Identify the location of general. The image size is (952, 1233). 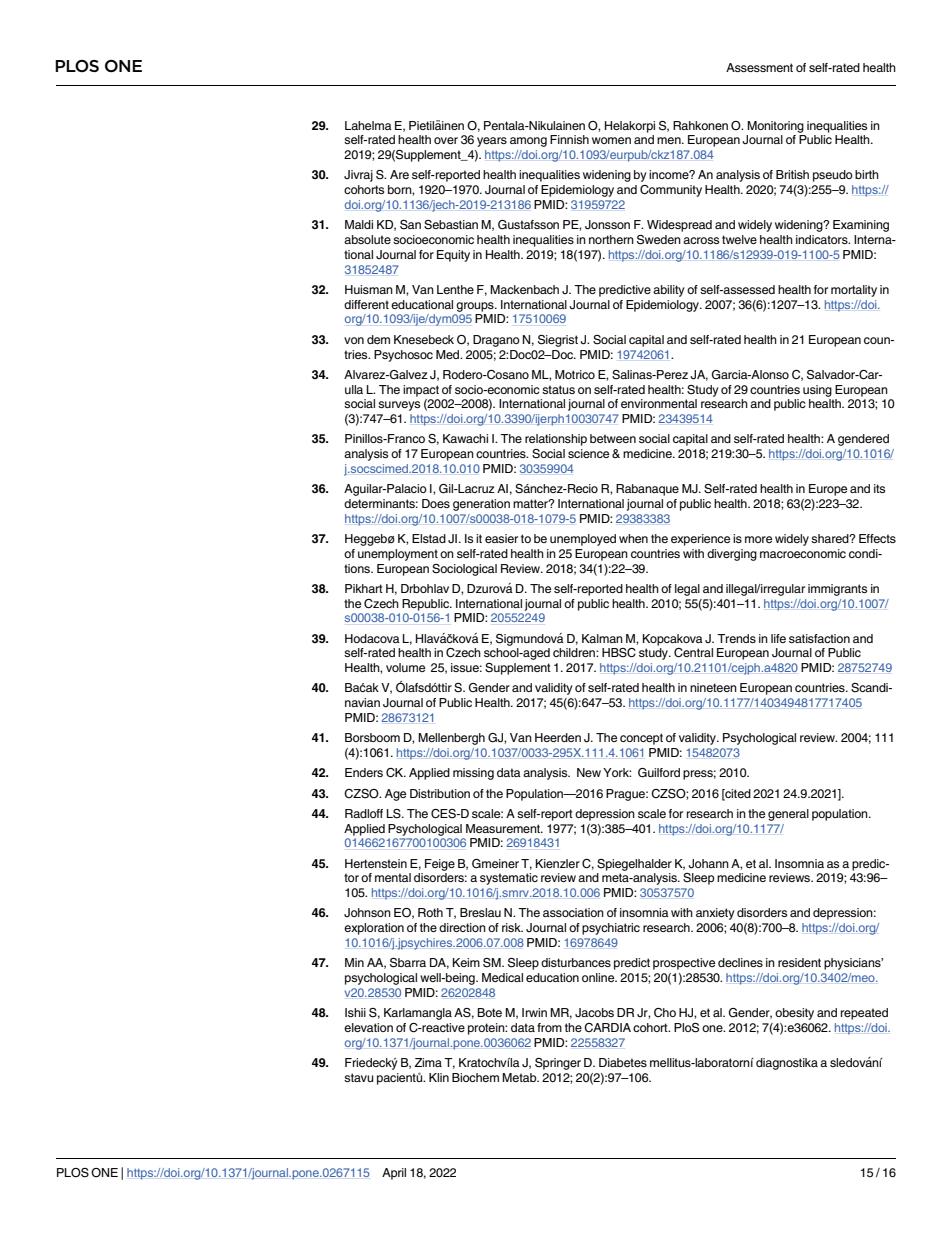
(788, 815).
